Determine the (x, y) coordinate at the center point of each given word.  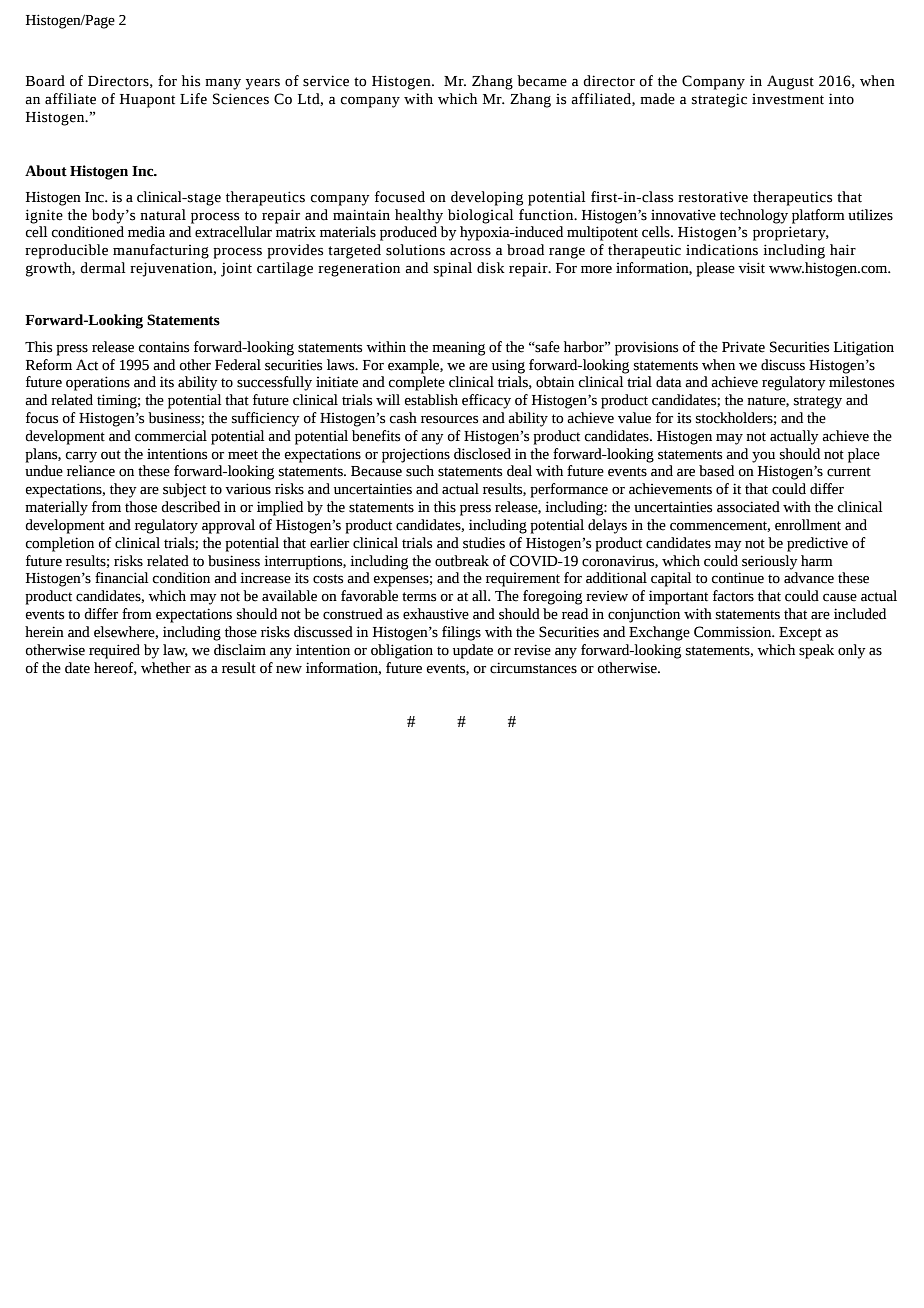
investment (788, 99)
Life (193, 99)
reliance (91, 471)
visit (751, 268)
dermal (103, 268)
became (542, 81)
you (763, 457)
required (114, 651)
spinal (453, 269)
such (420, 471)
